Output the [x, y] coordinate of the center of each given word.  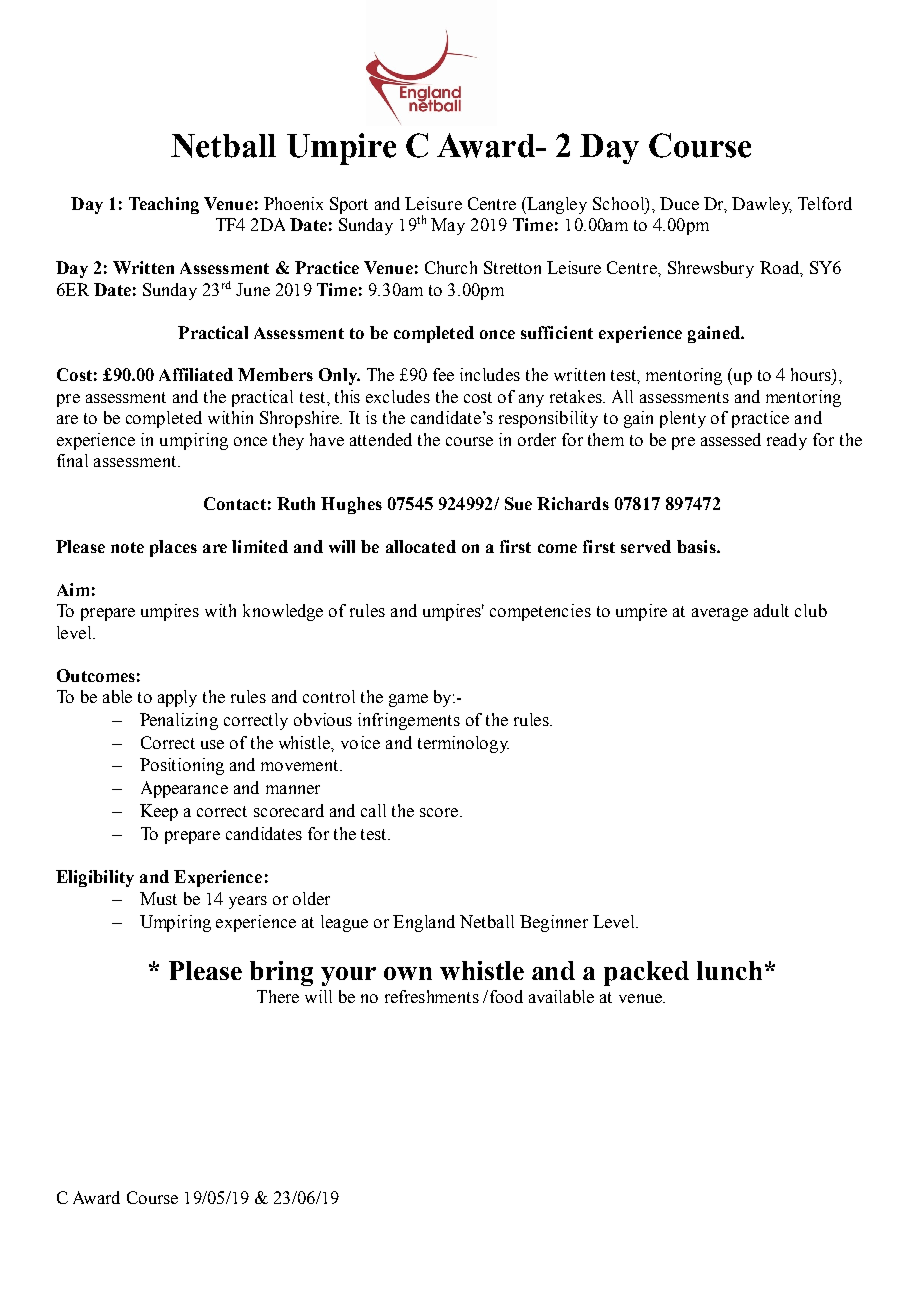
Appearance [184, 789]
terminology [463, 744]
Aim [73, 589]
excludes [398, 396]
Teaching [164, 205]
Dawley [762, 205]
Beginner [554, 923]
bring [281, 973]
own [408, 973]
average [720, 614]
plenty [683, 419]
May [448, 226]
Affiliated [196, 374]
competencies [540, 612]
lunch [729, 970]
